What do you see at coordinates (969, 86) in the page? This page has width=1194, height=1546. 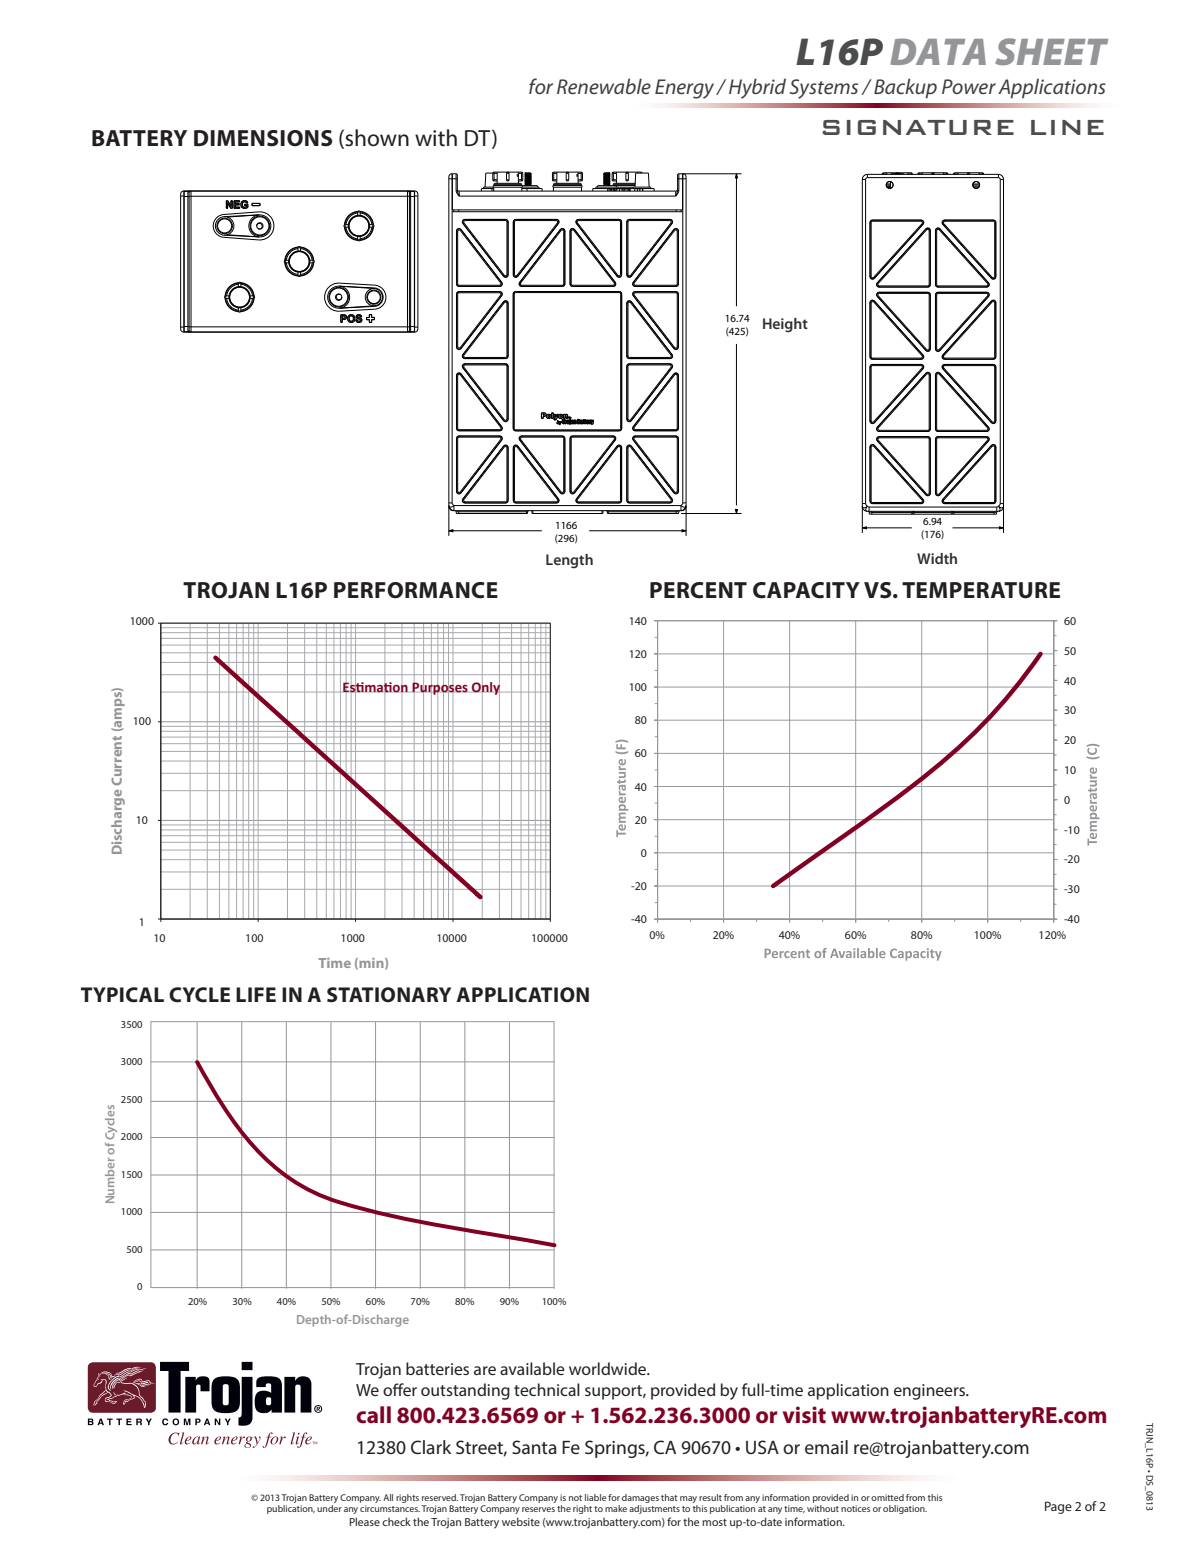 I see `Power` at bounding box center [969, 86].
